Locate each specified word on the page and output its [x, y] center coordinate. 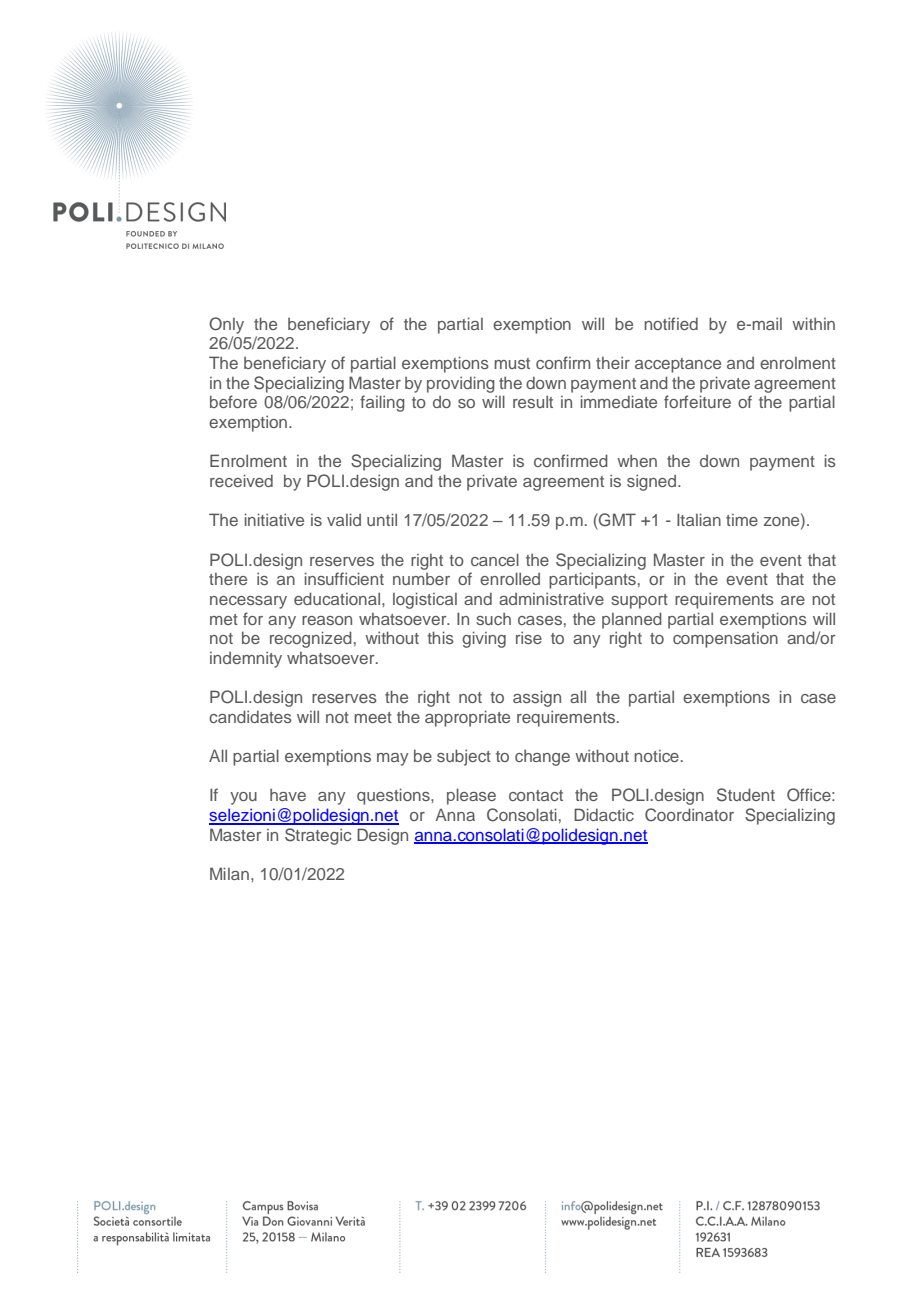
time [742, 520]
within [813, 323]
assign [537, 698]
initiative [274, 519]
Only [226, 325]
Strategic [318, 836]
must [512, 363]
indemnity [246, 659]
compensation [725, 640]
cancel [495, 559]
